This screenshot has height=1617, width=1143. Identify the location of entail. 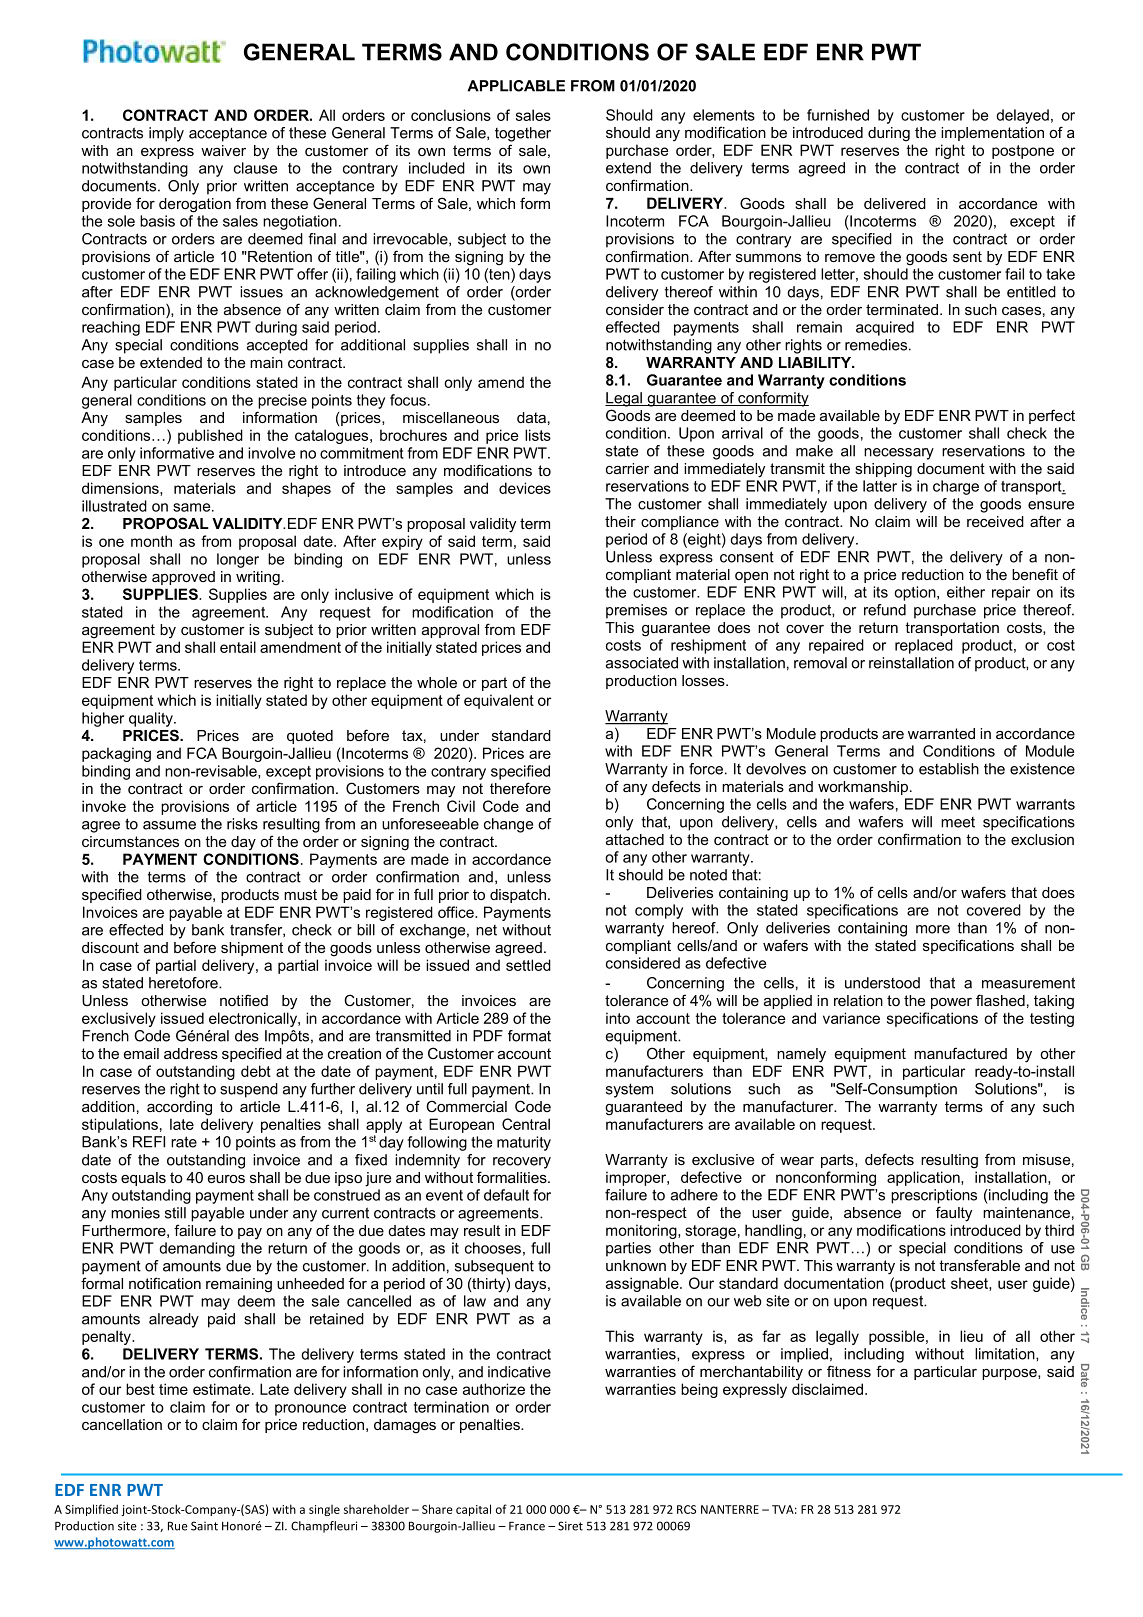
(238, 647).
